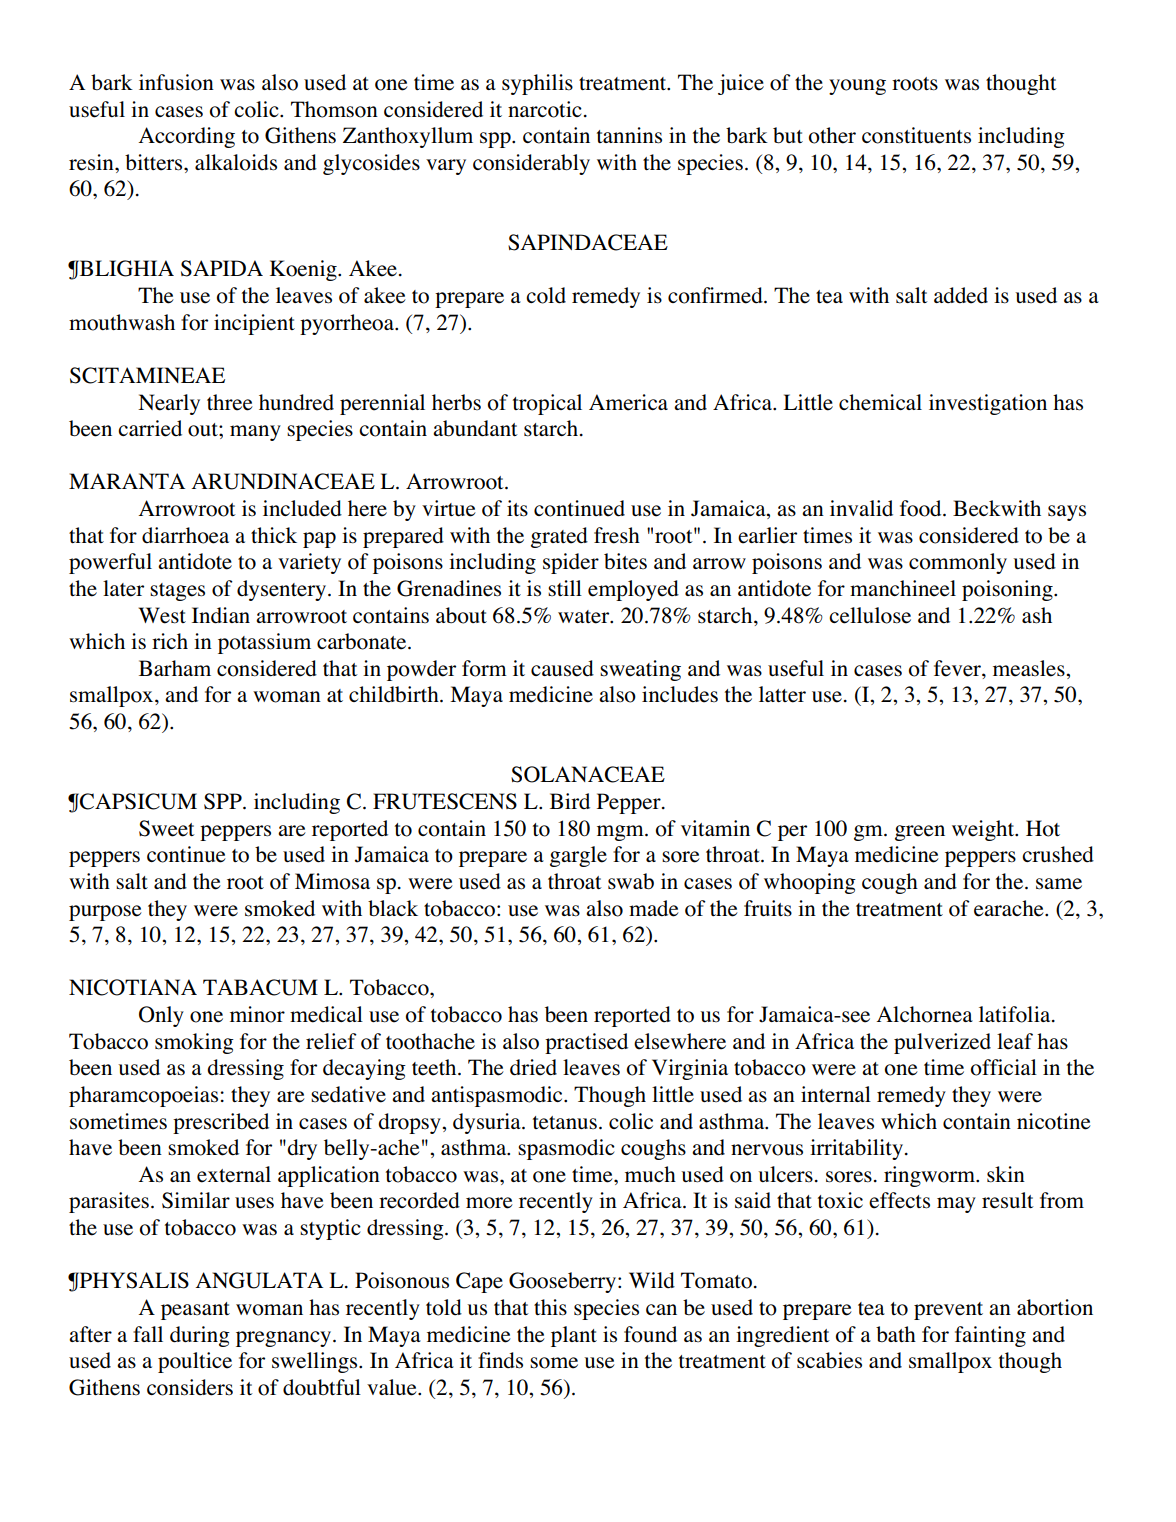 This page has height=1522, width=1176. What do you see at coordinates (187, 137) in the page?
I see `According` at bounding box center [187, 137].
